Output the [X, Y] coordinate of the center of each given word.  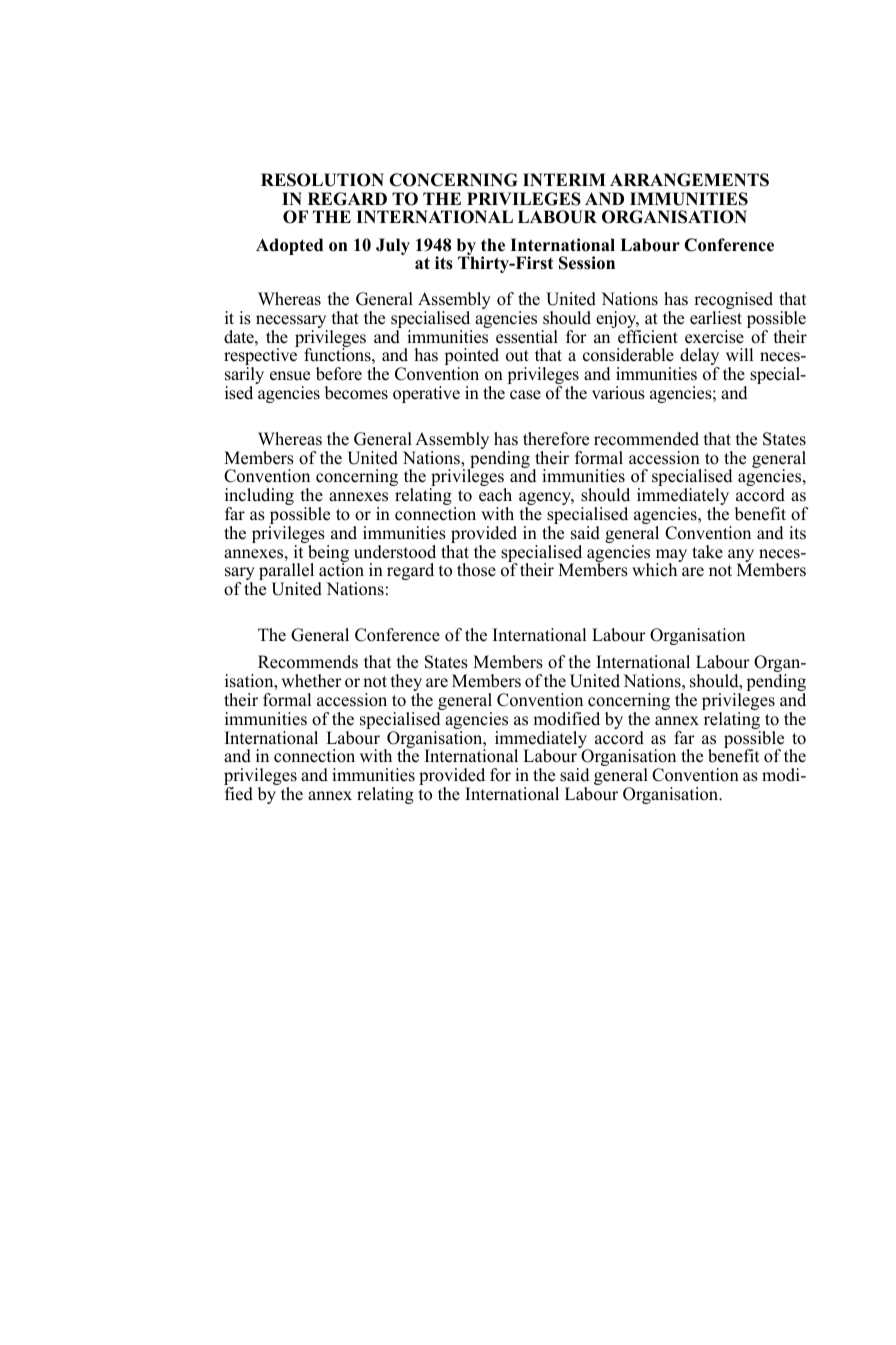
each [495, 495]
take [707, 552]
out [517, 356]
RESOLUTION [322, 180]
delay [699, 358]
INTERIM [564, 179]
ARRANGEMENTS [689, 180]
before [339, 374]
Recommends [308, 662]
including [259, 498]
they [406, 684]
